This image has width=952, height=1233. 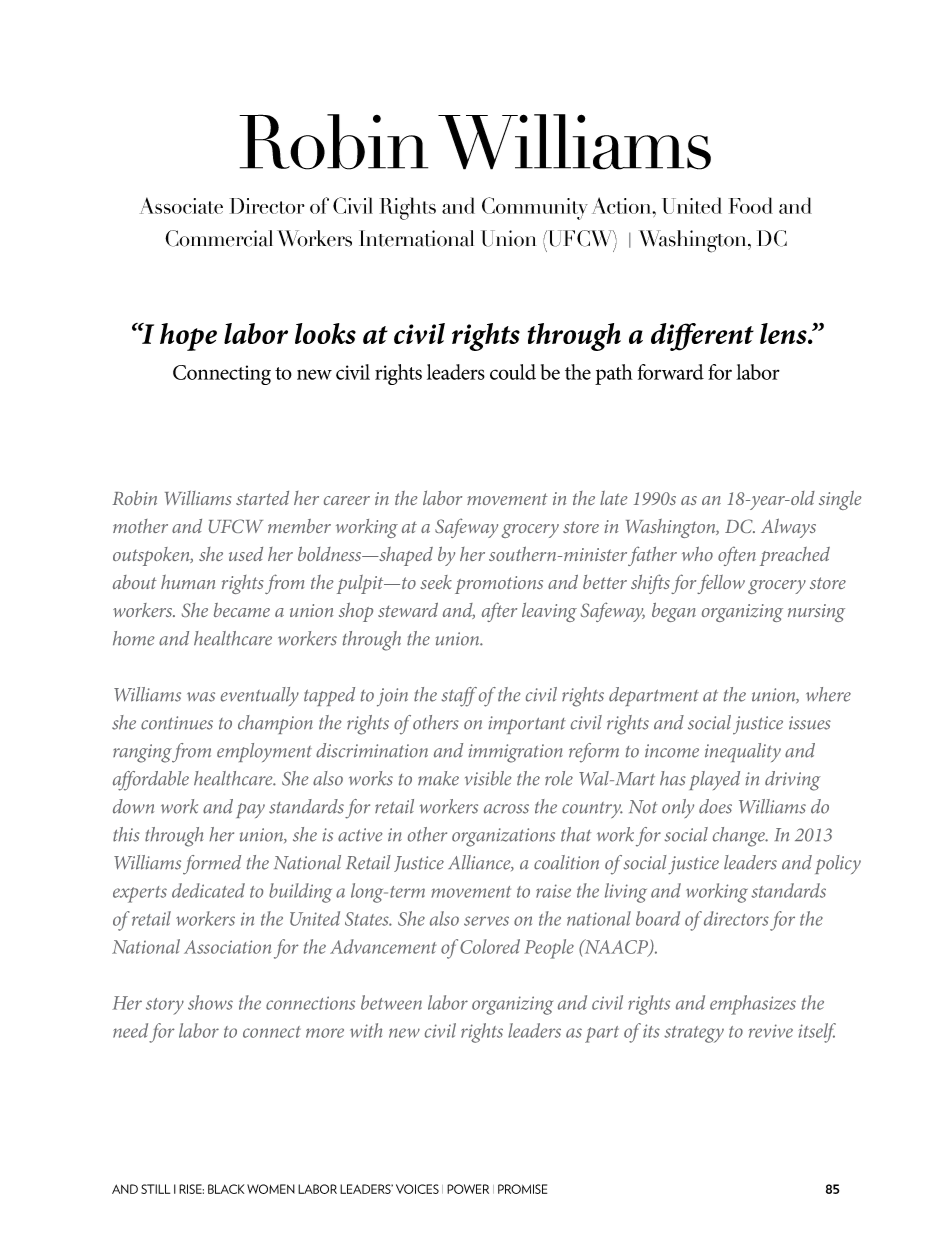 I want to click on eventually, so click(x=260, y=696).
